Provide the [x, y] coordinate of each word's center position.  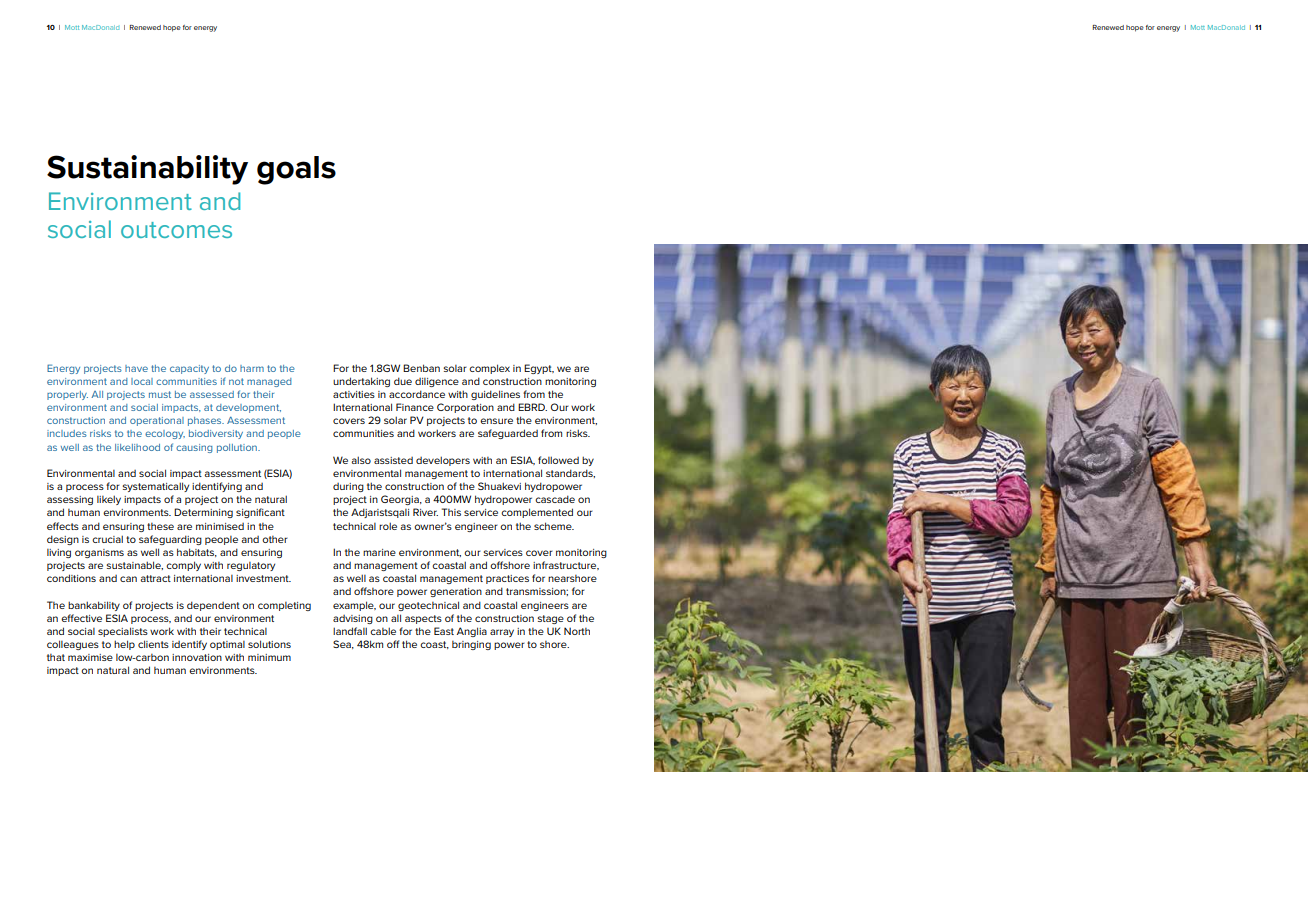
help [124, 645]
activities [354, 394]
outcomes [176, 230]
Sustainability [147, 170]
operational [157, 421]
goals [296, 170]
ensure [496, 421]
